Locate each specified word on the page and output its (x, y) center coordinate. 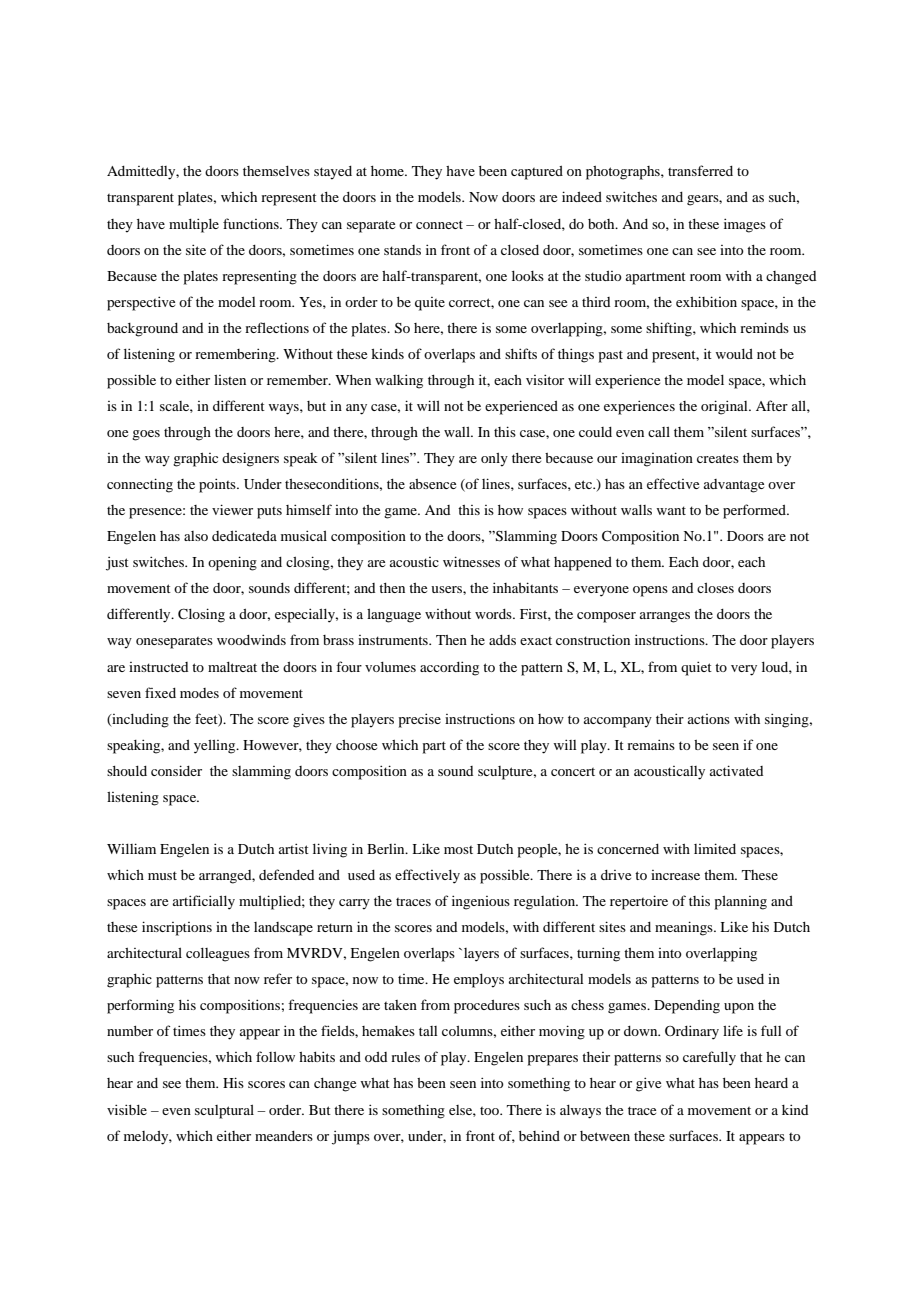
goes (146, 435)
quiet (696, 668)
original (725, 407)
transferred (700, 170)
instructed (158, 667)
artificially (204, 902)
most (458, 850)
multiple (194, 225)
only (494, 460)
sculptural (224, 1112)
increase (675, 875)
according (449, 668)
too (490, 1111)
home (388, 171)
